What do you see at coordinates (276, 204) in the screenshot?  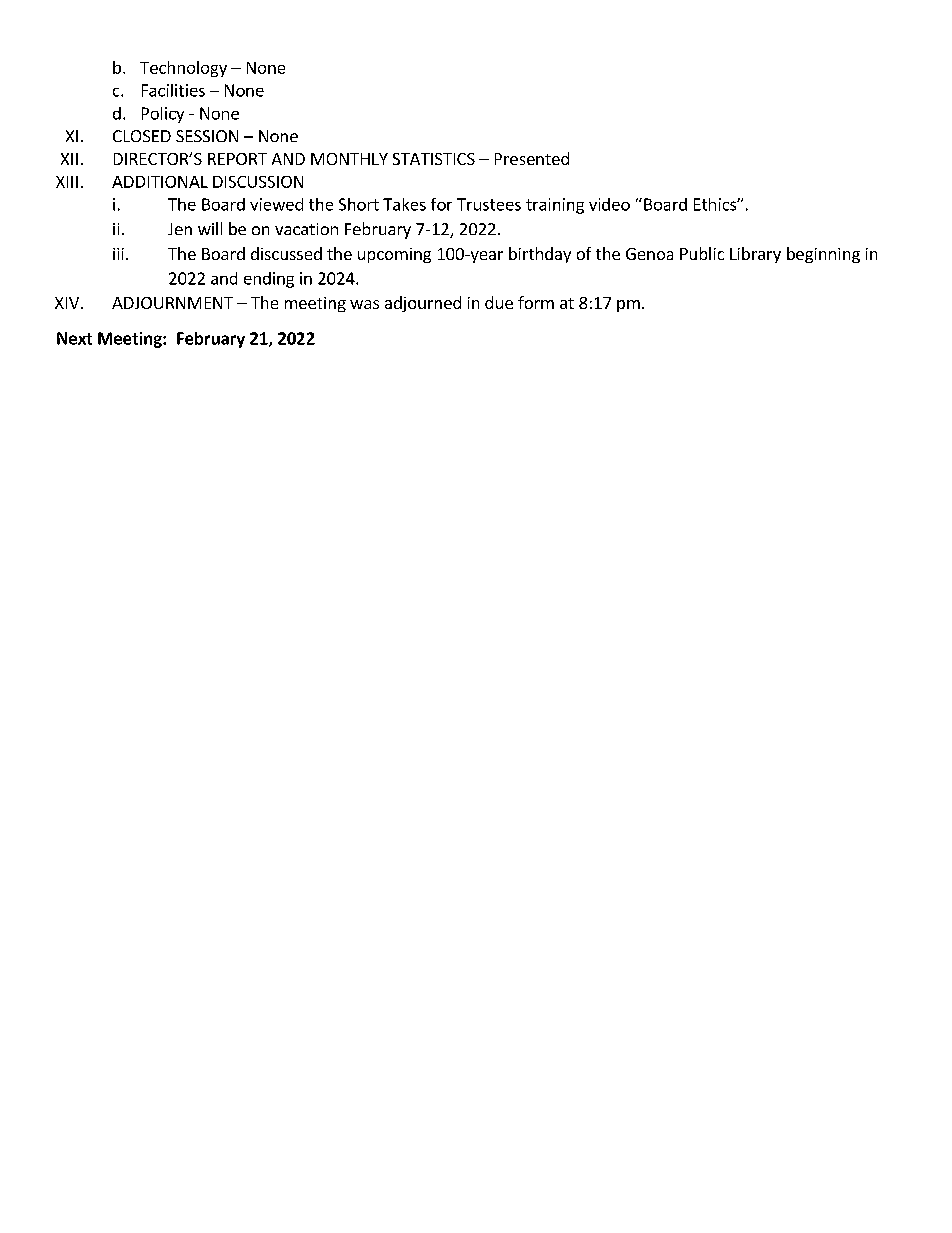 I see `viewed` at bounding box center [276, 204].
